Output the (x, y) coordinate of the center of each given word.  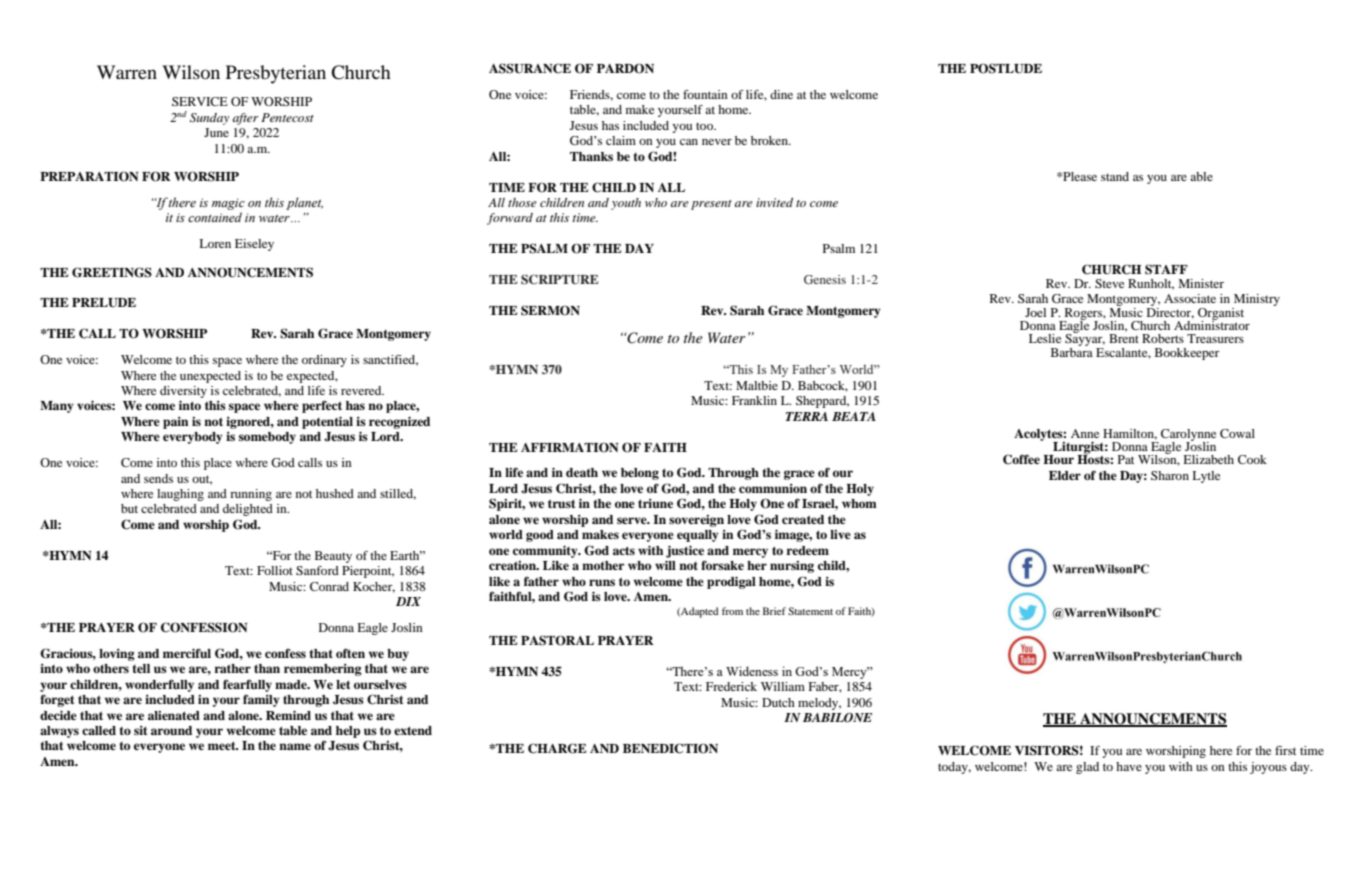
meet (223, 745)
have (1129, 766)
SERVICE (200, 101)
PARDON (625, 68)
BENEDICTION (670, 748)
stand (1115, 176)
